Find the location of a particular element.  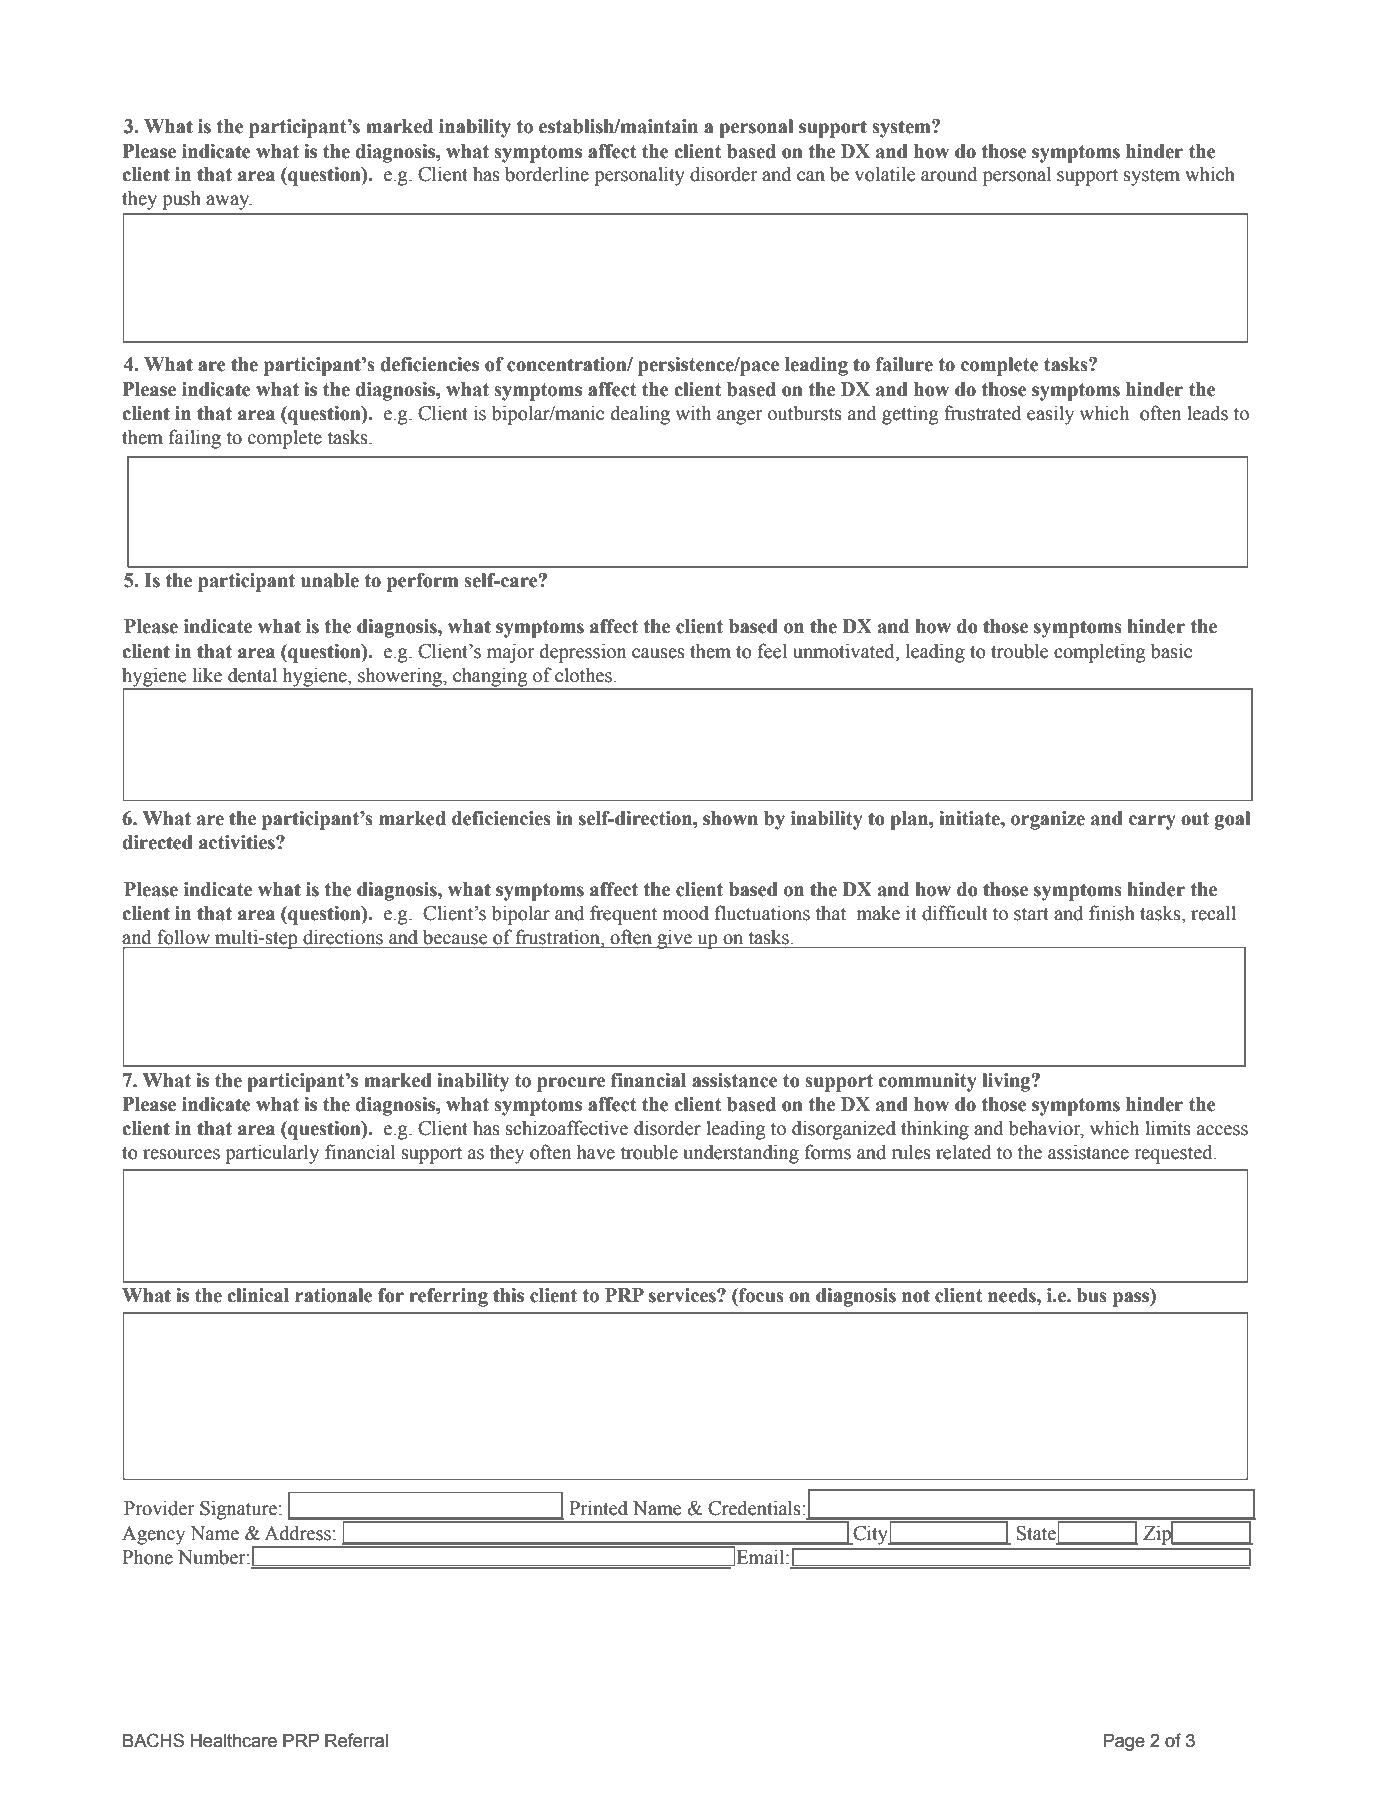

Printed is located at coordinates (598, 1508).
